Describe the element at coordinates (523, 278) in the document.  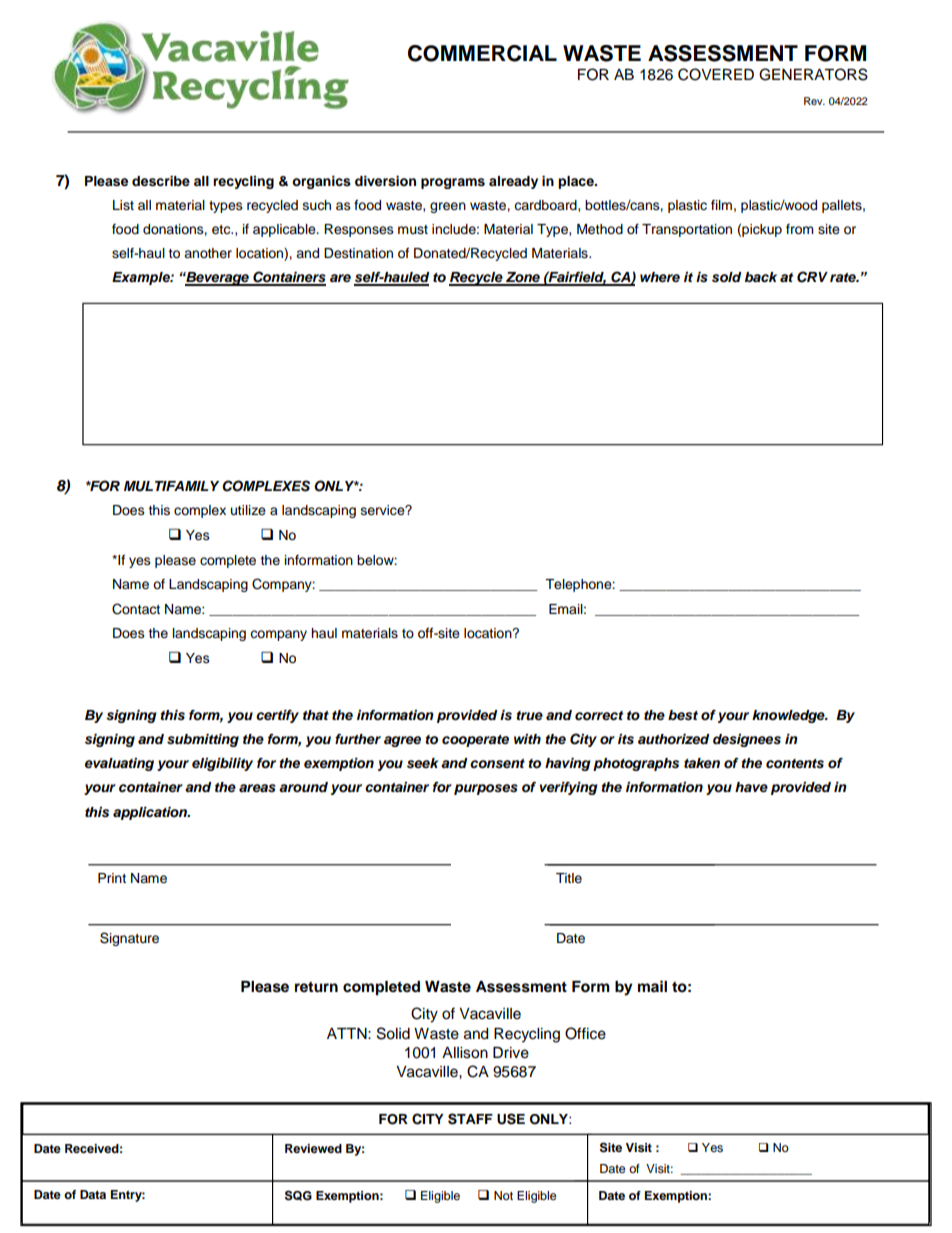
I see `Zone` at that location.
